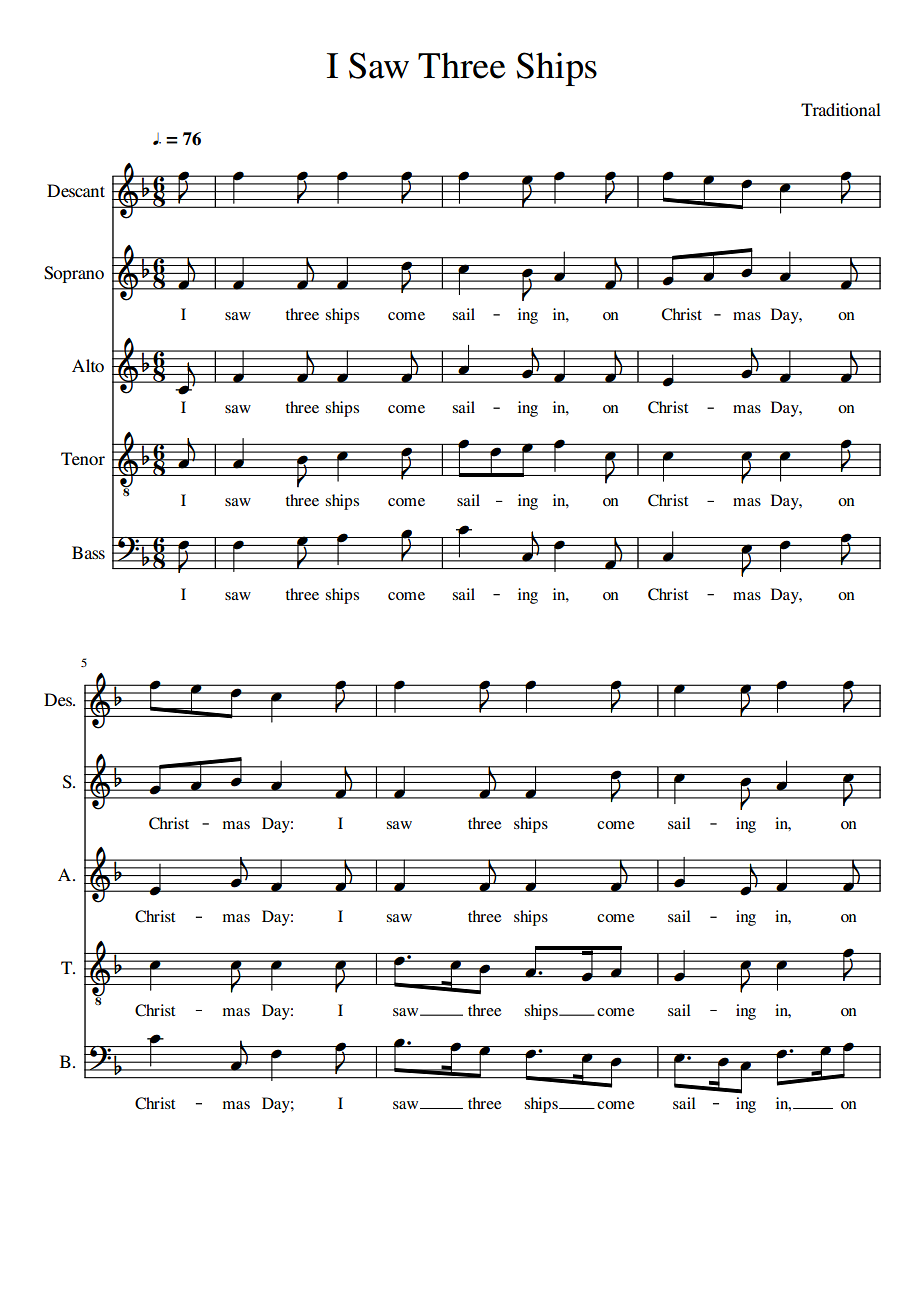 This screenshot has width=924, height=1308. Describe the element at coordinates (841, 109) in the screenshot. I see `Traditional` at that location.
